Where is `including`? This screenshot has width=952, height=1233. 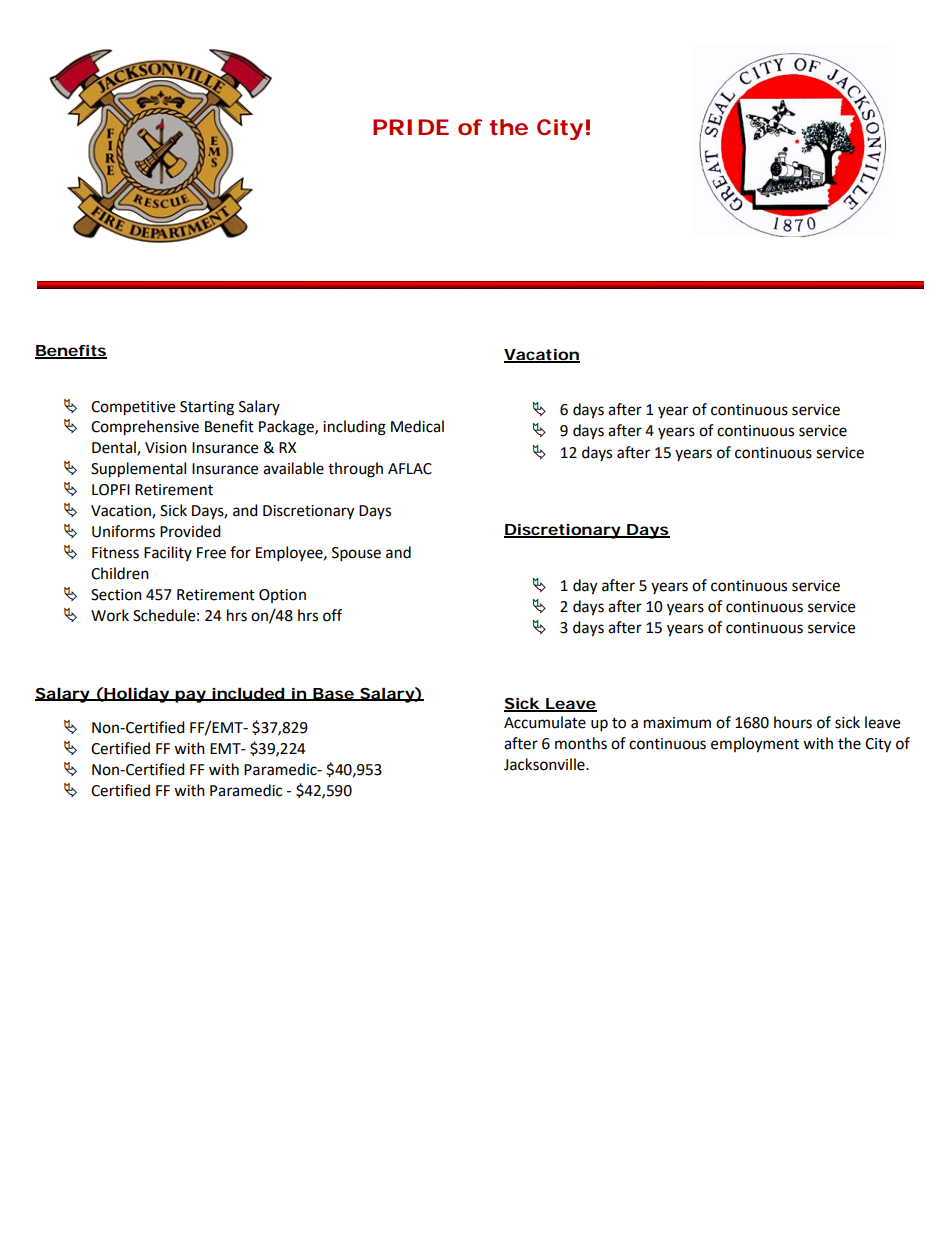 including is located at coordinates (354, 428).
